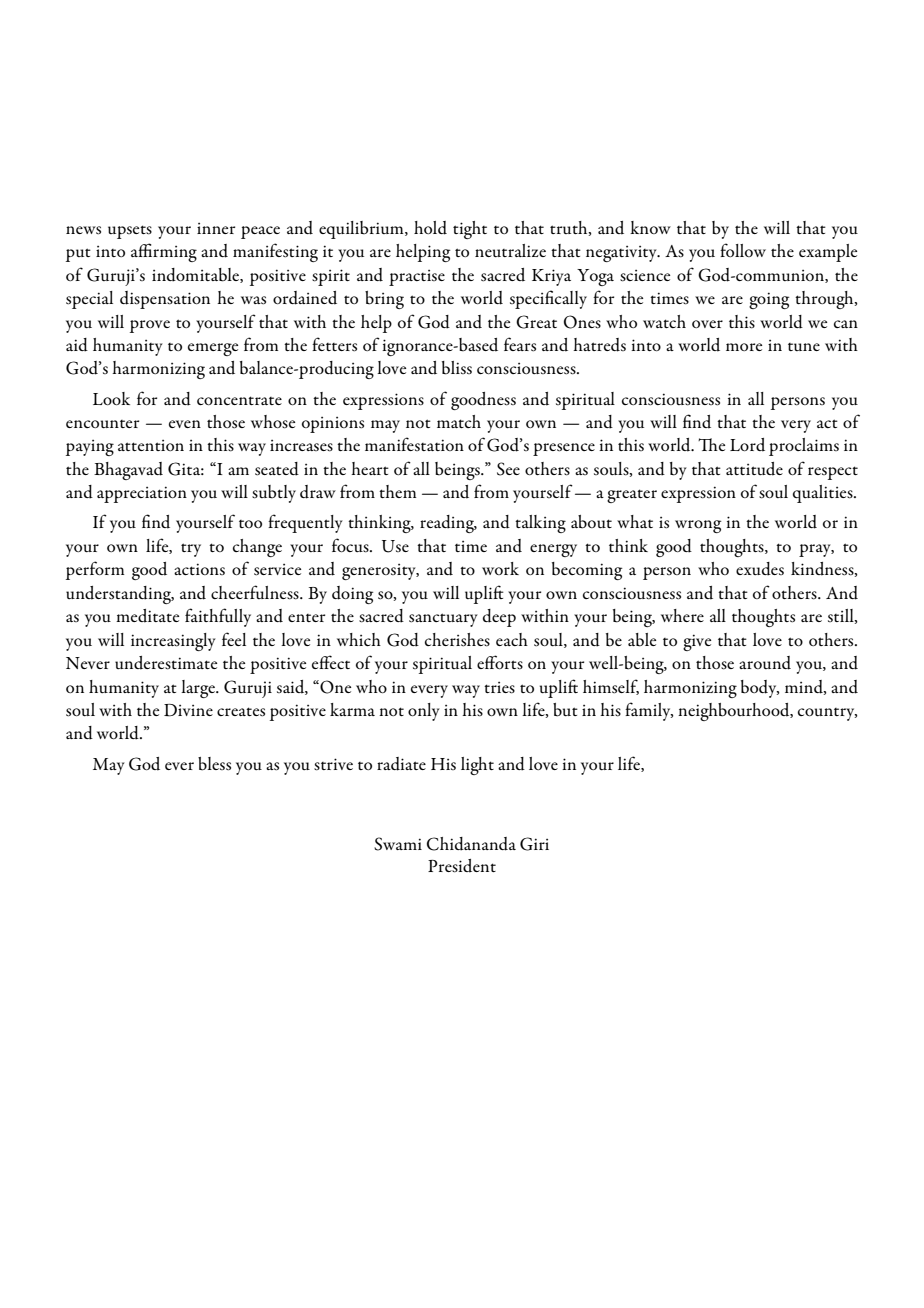 The height and width of the screenshot is (1308, 924). Describe the element at coordinates (424, 712) in the screenshot. I see `only` at that location.
